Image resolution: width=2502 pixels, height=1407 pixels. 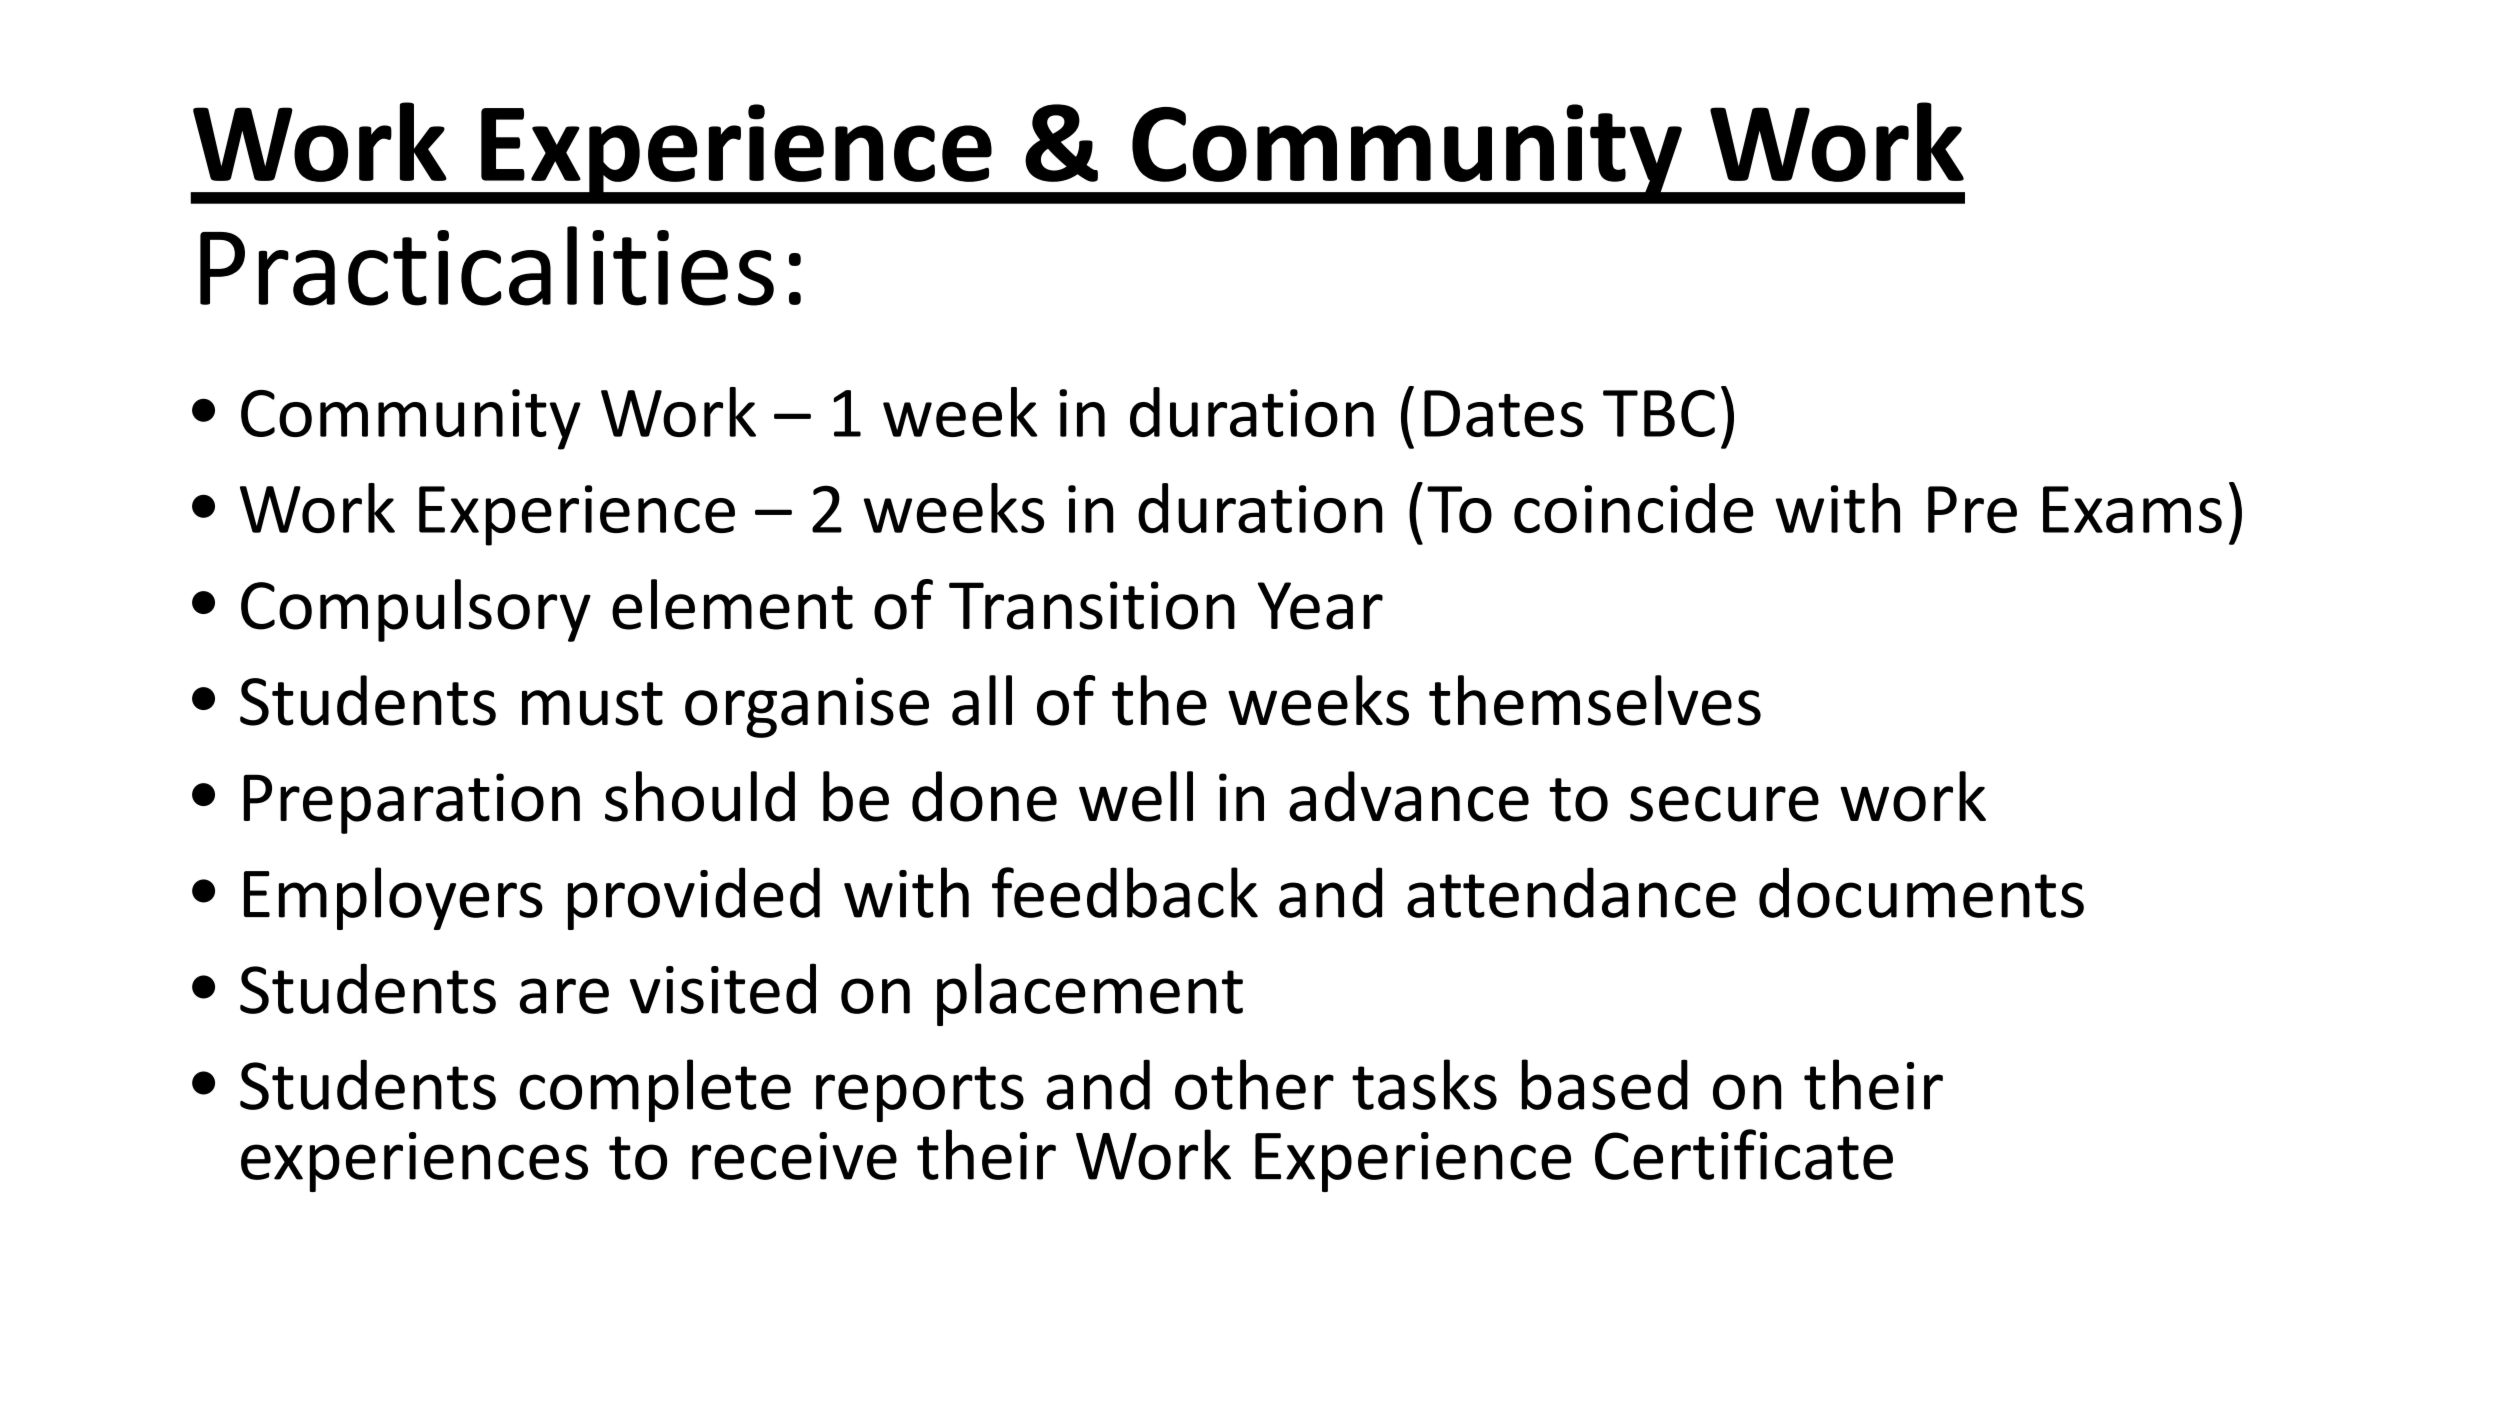 What do you see at coordinates (1136, 796) in the screenshot?
I see `well` at bounding box center [1136, 796].
